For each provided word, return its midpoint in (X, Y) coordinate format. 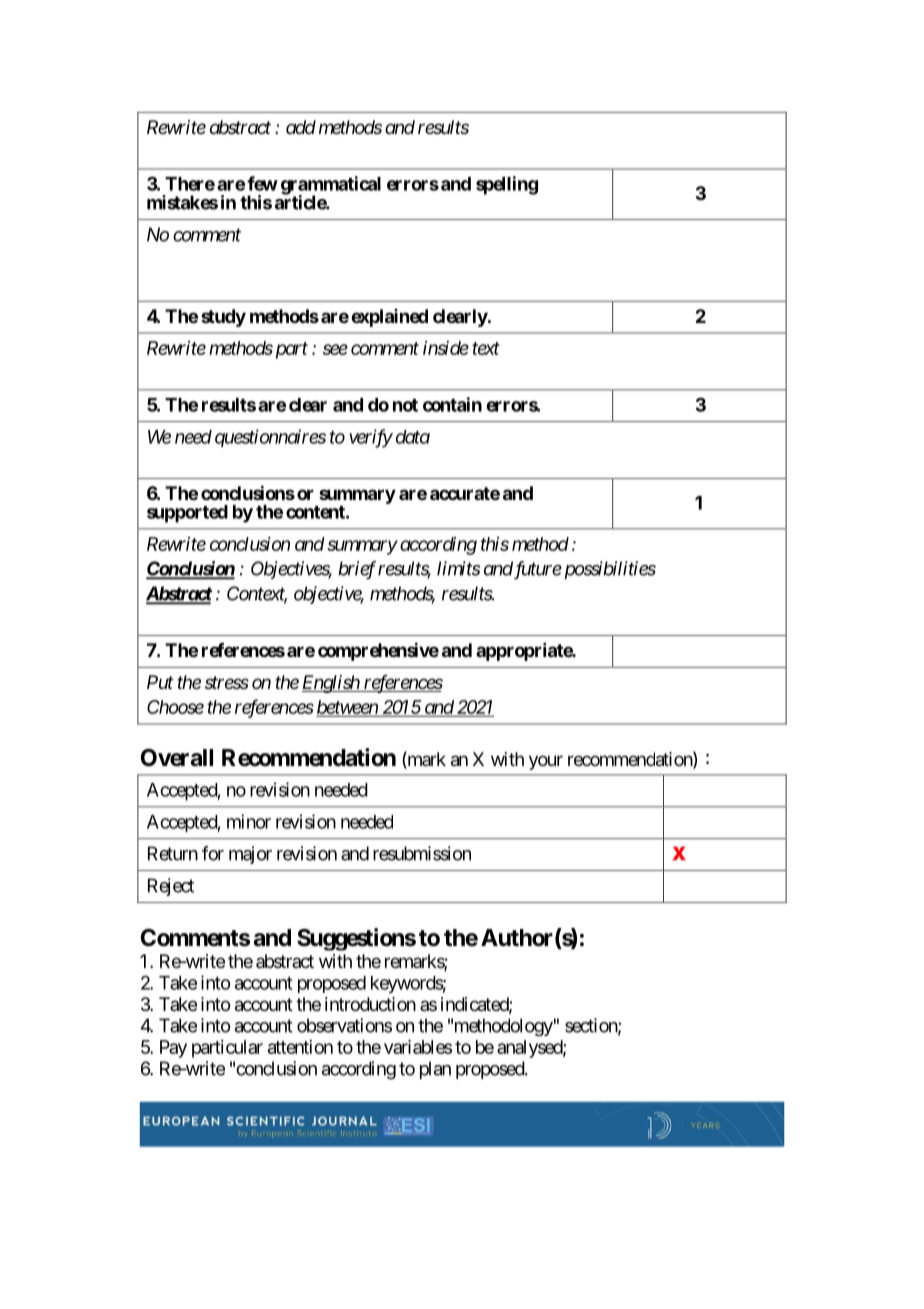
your (546, 762)
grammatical (331, 186)
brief (357, 570)
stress (227, 682)
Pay (173, 1049)
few (262, 183)
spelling (507, 185)
